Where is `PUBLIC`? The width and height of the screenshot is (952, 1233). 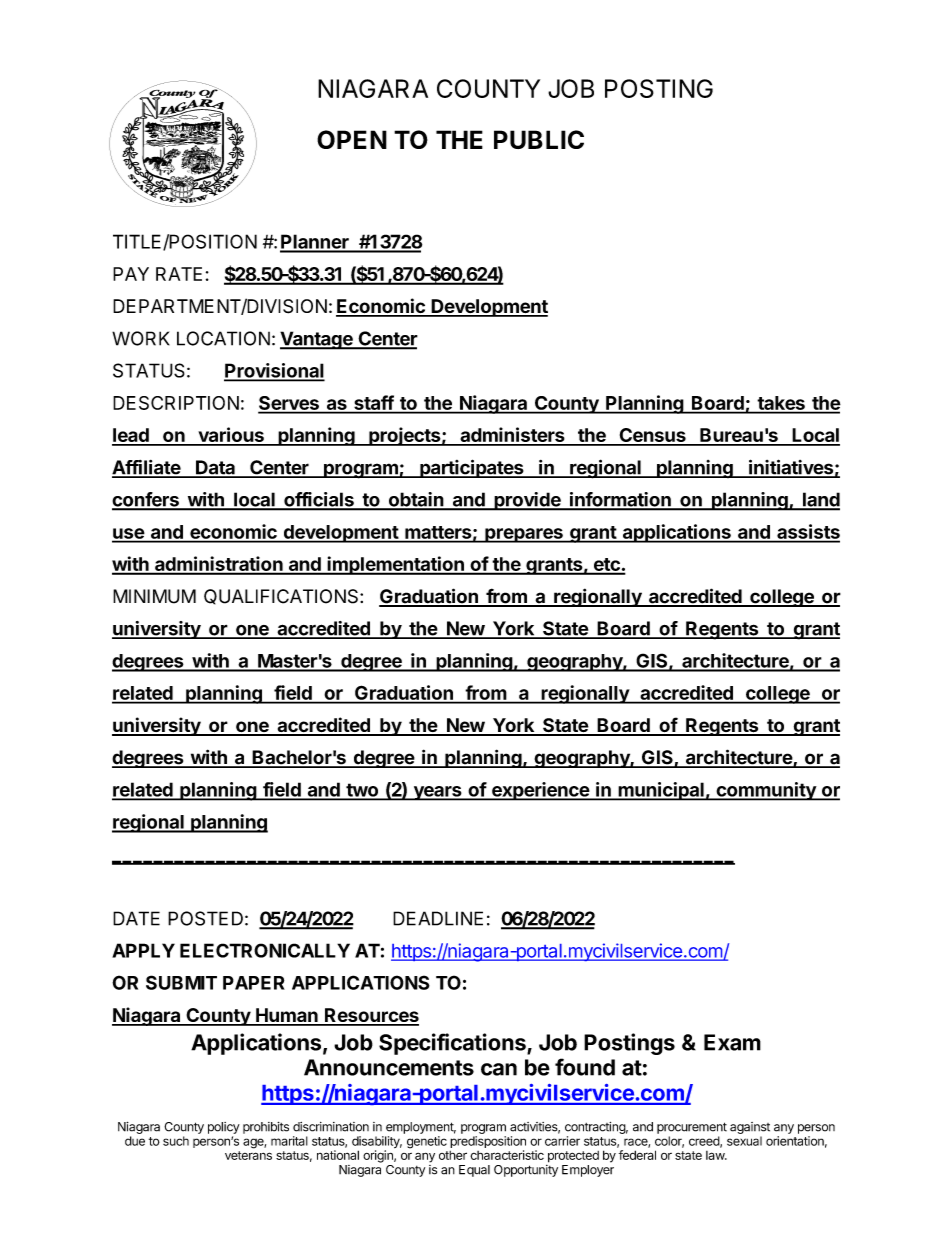
PUBLIC is located at coordinates (539, 139).
